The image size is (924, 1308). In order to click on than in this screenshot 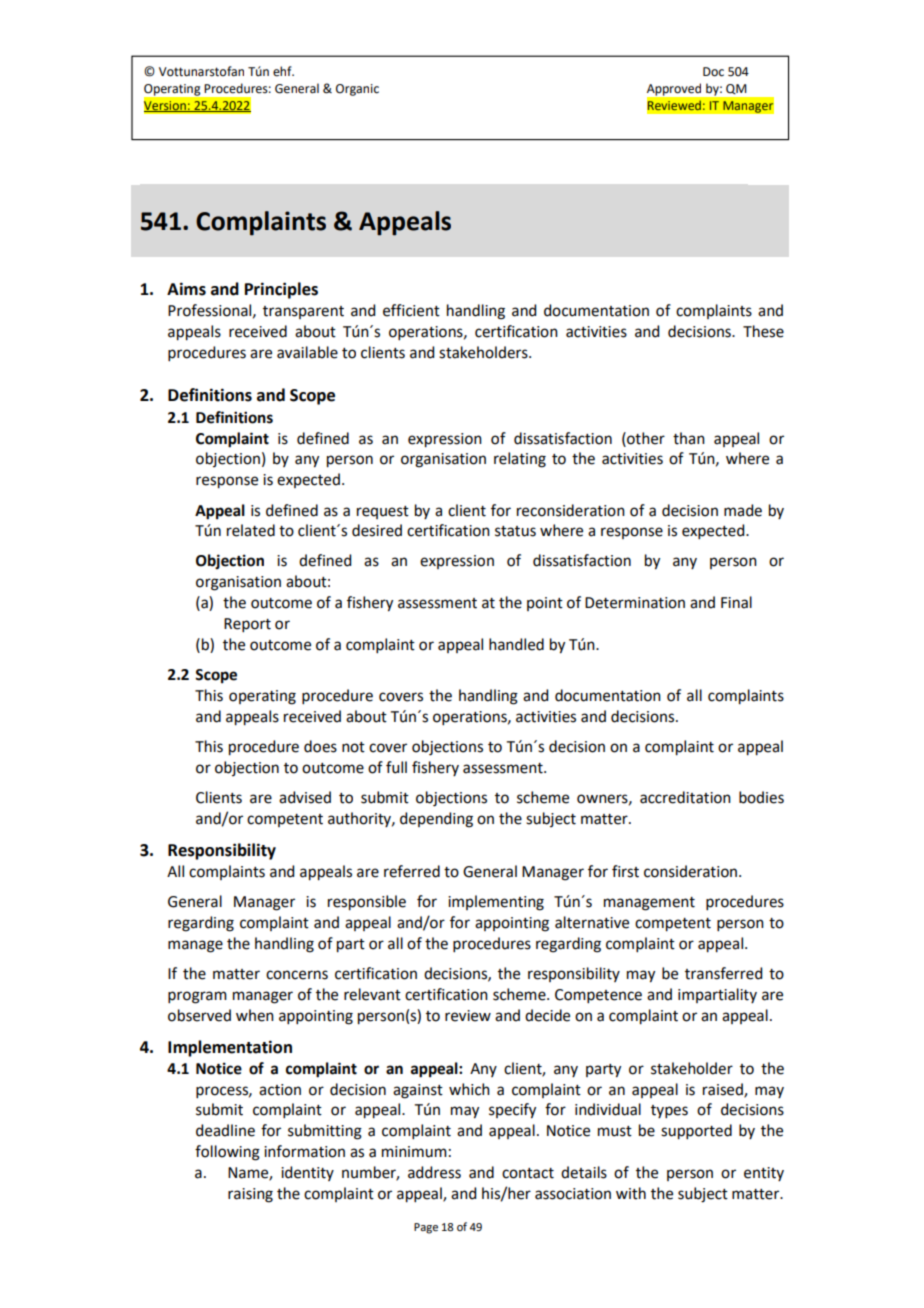, I will do `click(689, 438)`.
